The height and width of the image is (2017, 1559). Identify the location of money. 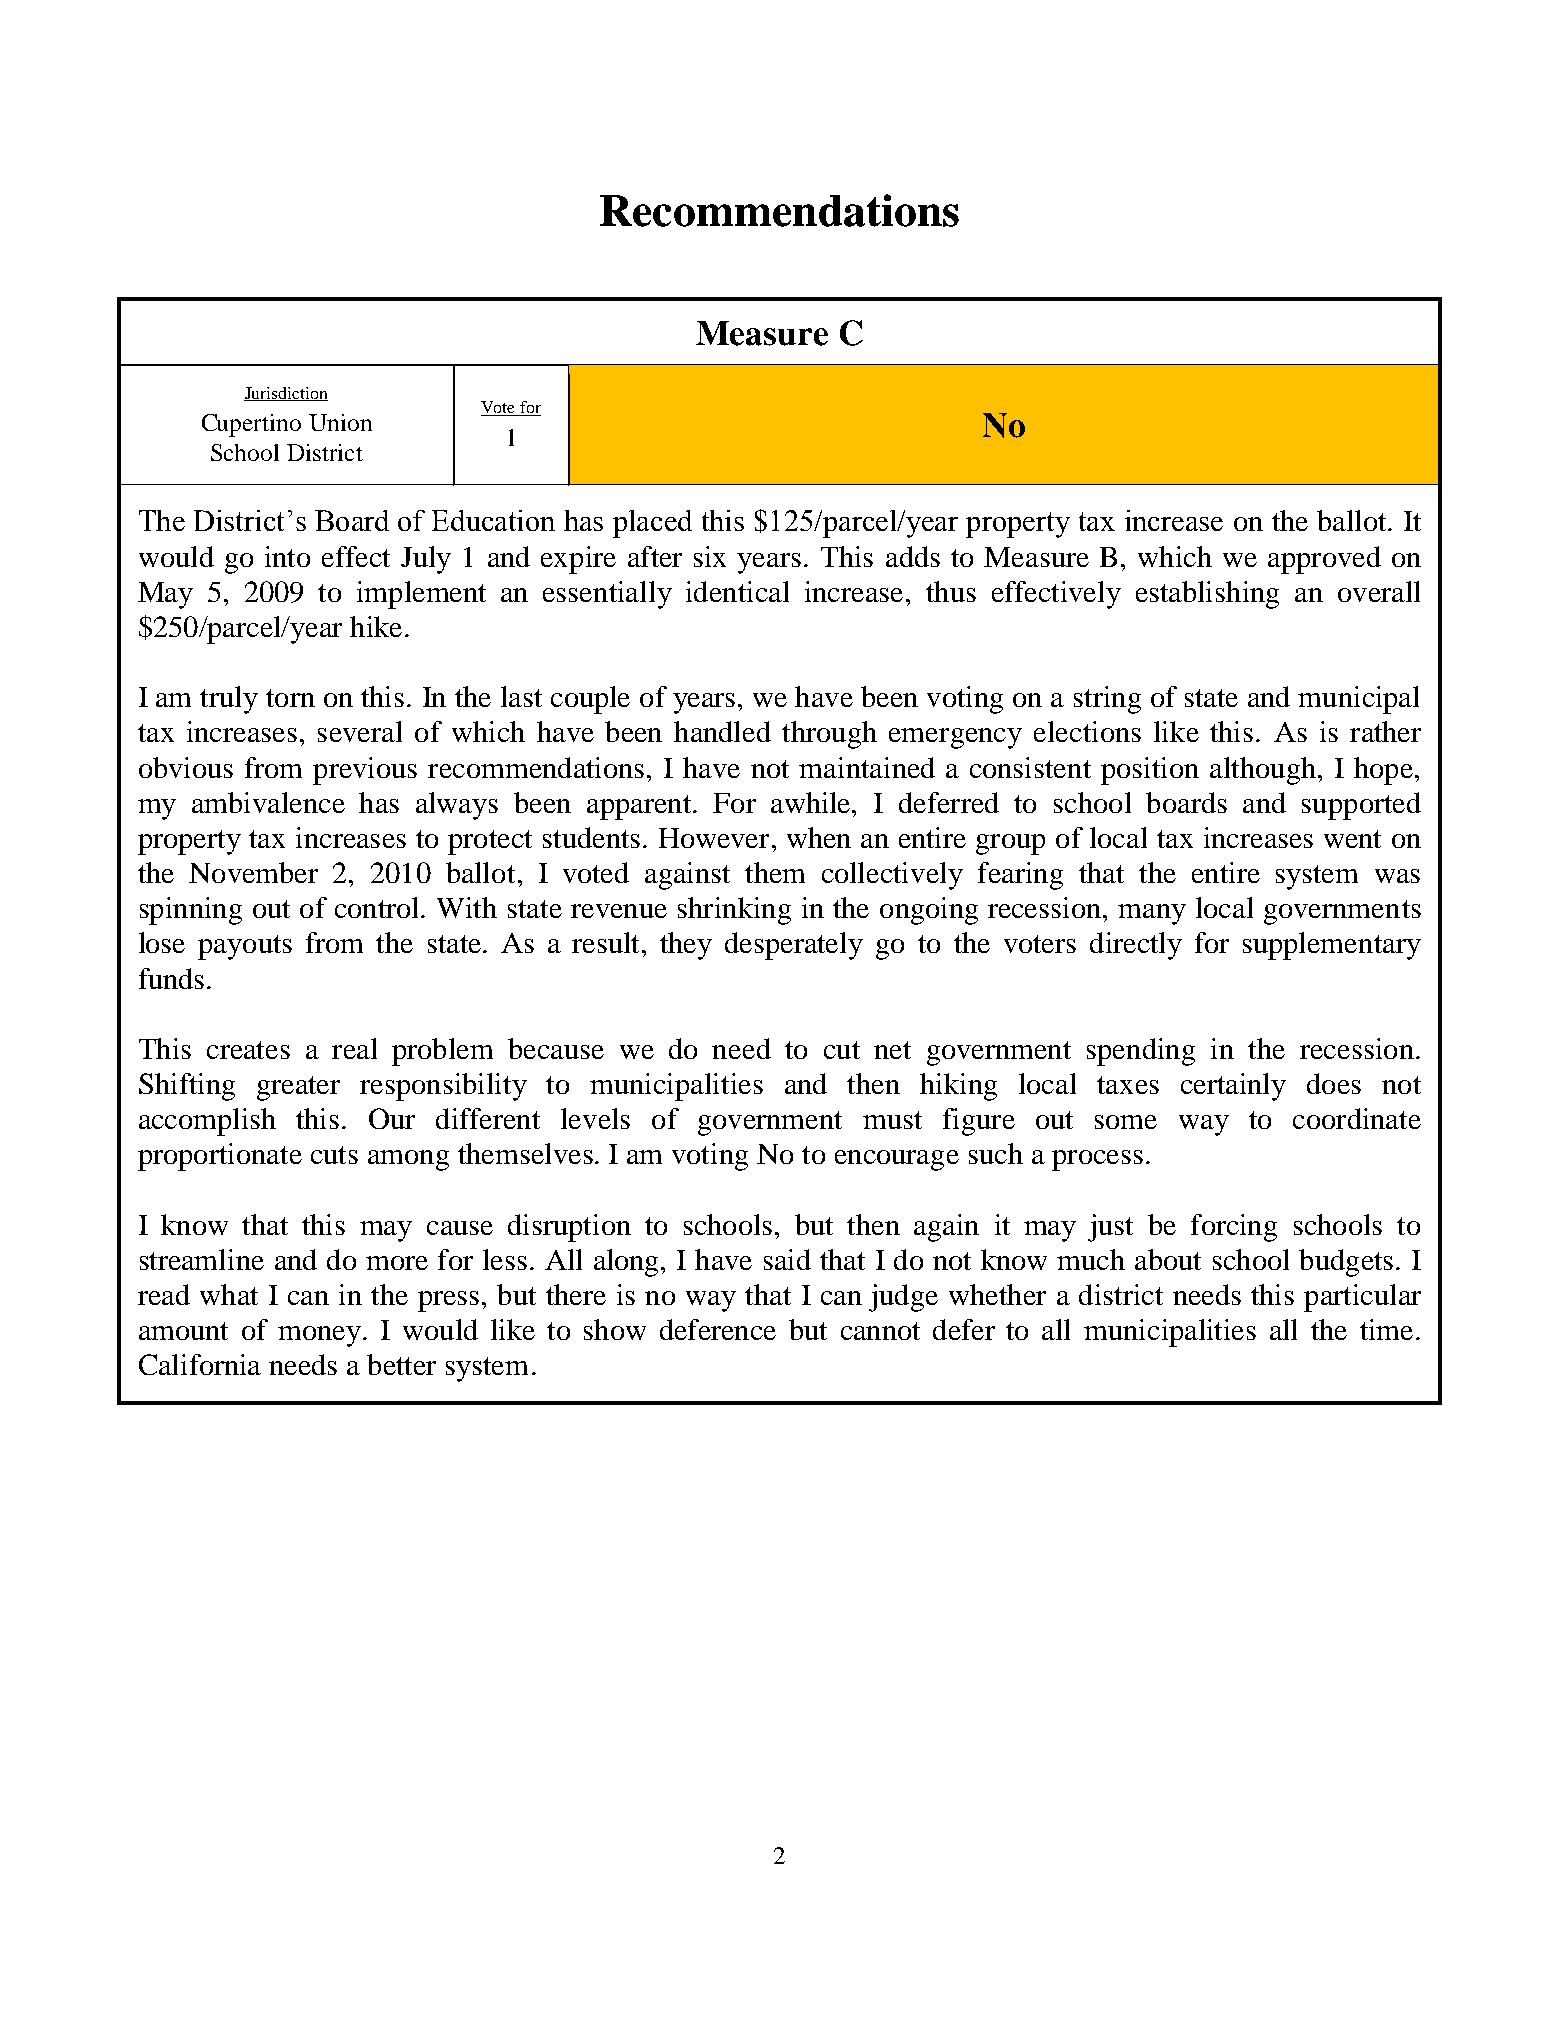
(319, 1336).
